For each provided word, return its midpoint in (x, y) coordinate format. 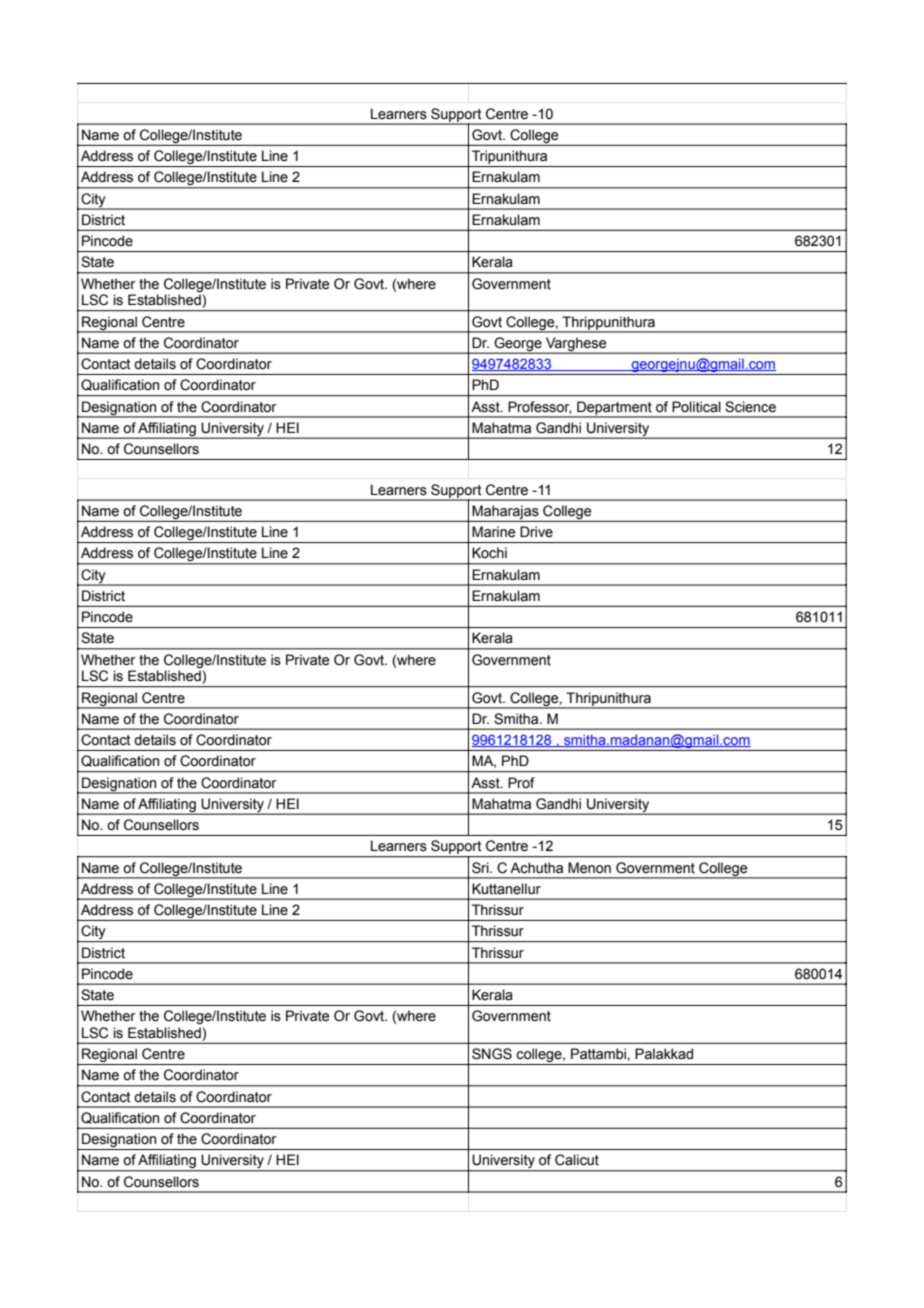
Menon (589, 868)
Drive (536, 532)
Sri (481, 868)
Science (750, 407)
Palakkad (664, 1054)
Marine (493, 532)
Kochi (489, 552)
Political (696, 407)
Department (614, 409)
